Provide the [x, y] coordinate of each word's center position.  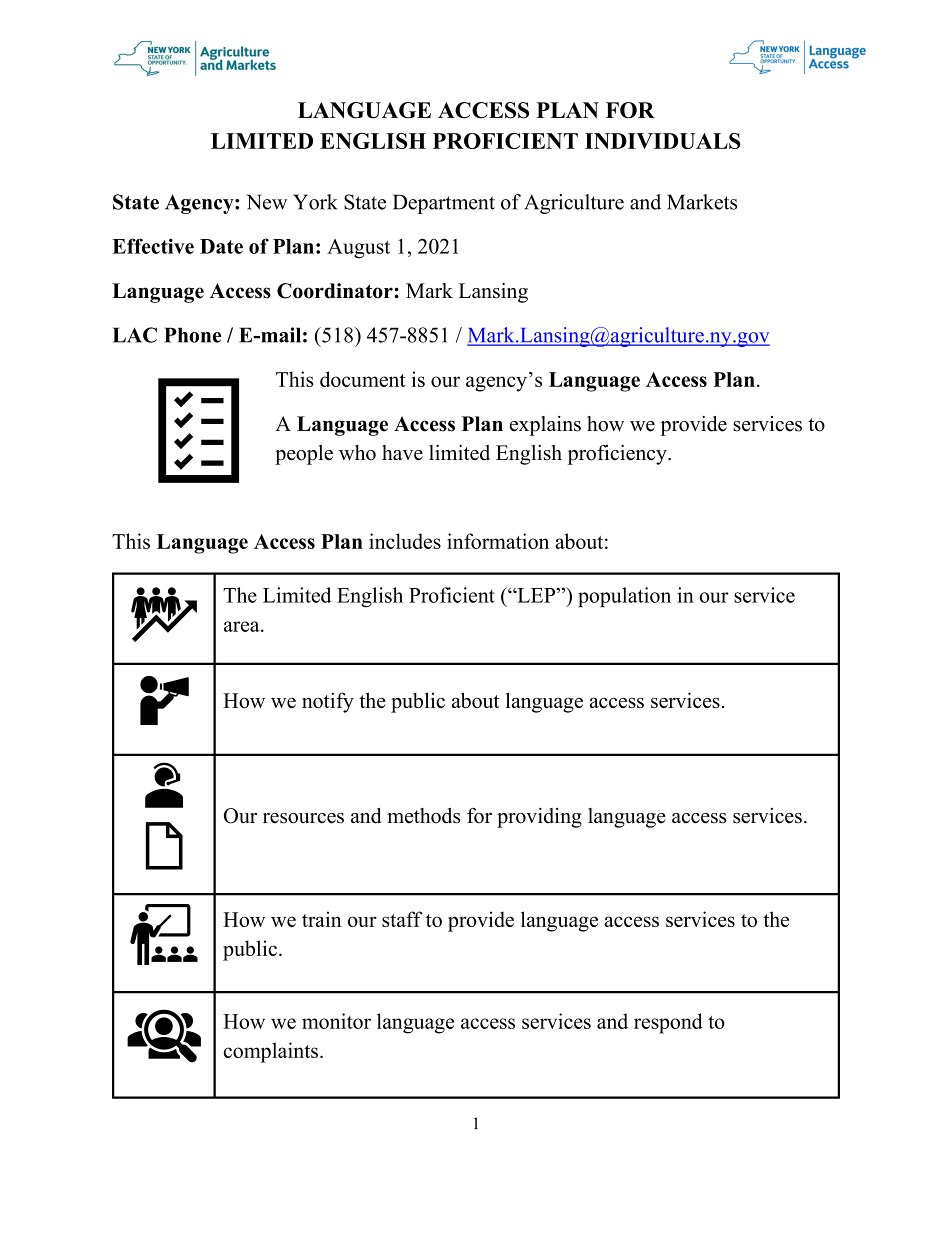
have [402, 453]
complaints [271, 1052]
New [266, 202]
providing [539, 818]
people [304, 455]
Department [444, 204]
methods [423, 816]
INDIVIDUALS [663, 141]
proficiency [618, 455]
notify [328, 702]
